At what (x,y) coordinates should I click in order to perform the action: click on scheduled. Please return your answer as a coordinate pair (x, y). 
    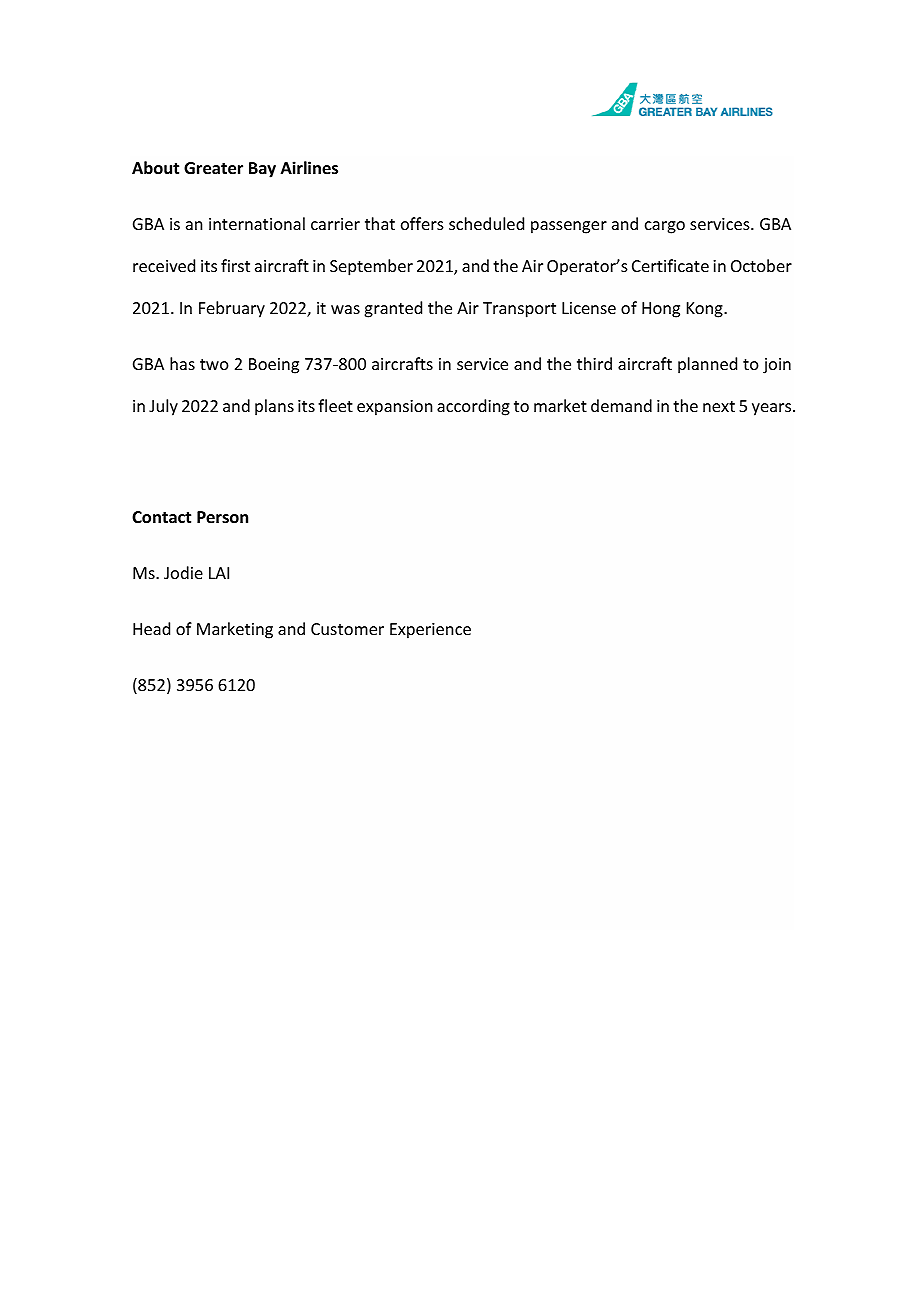
    Looking at the image, I should click on (486, 223).
